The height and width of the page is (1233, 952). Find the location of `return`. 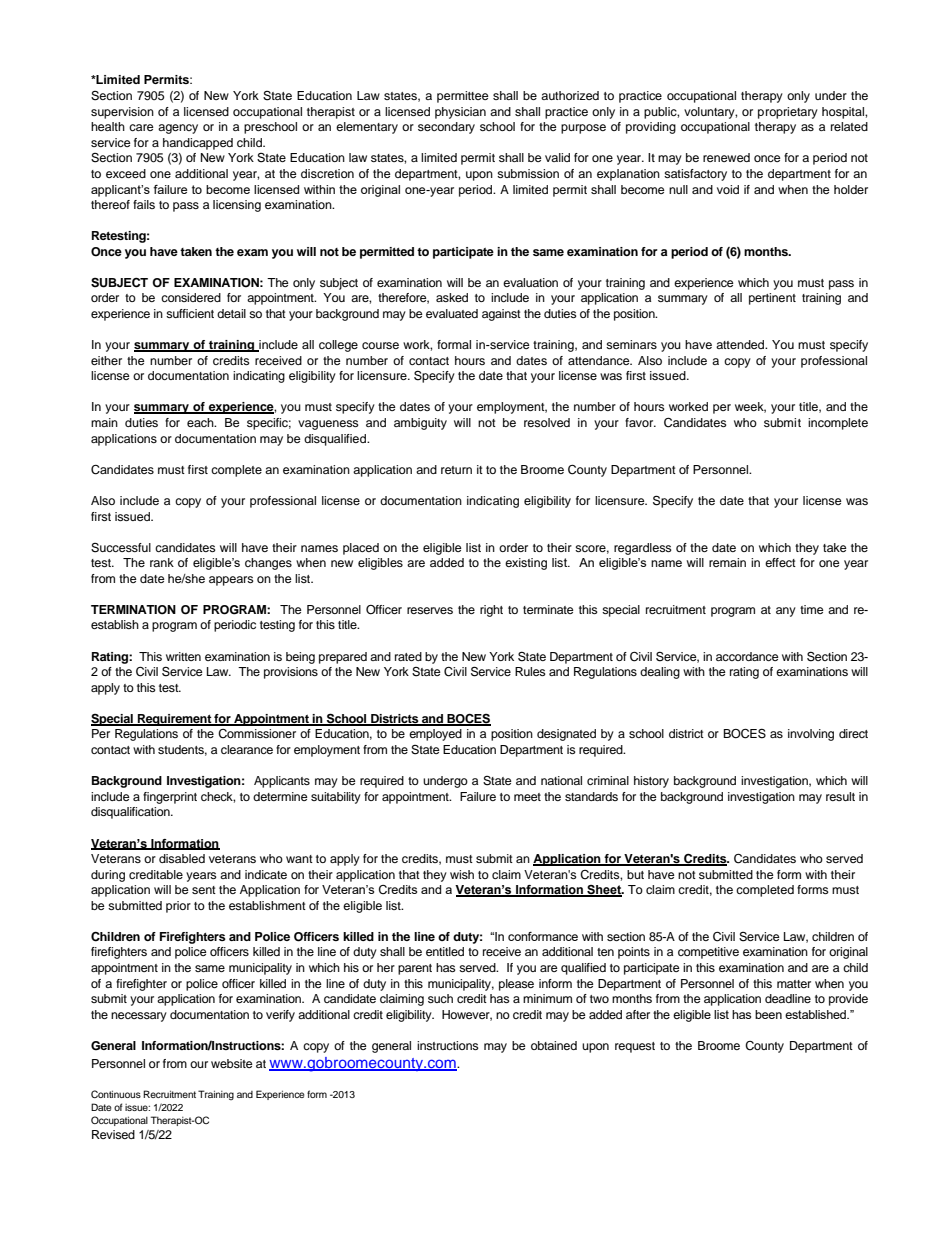

return is located at coordinates (456, 470).
